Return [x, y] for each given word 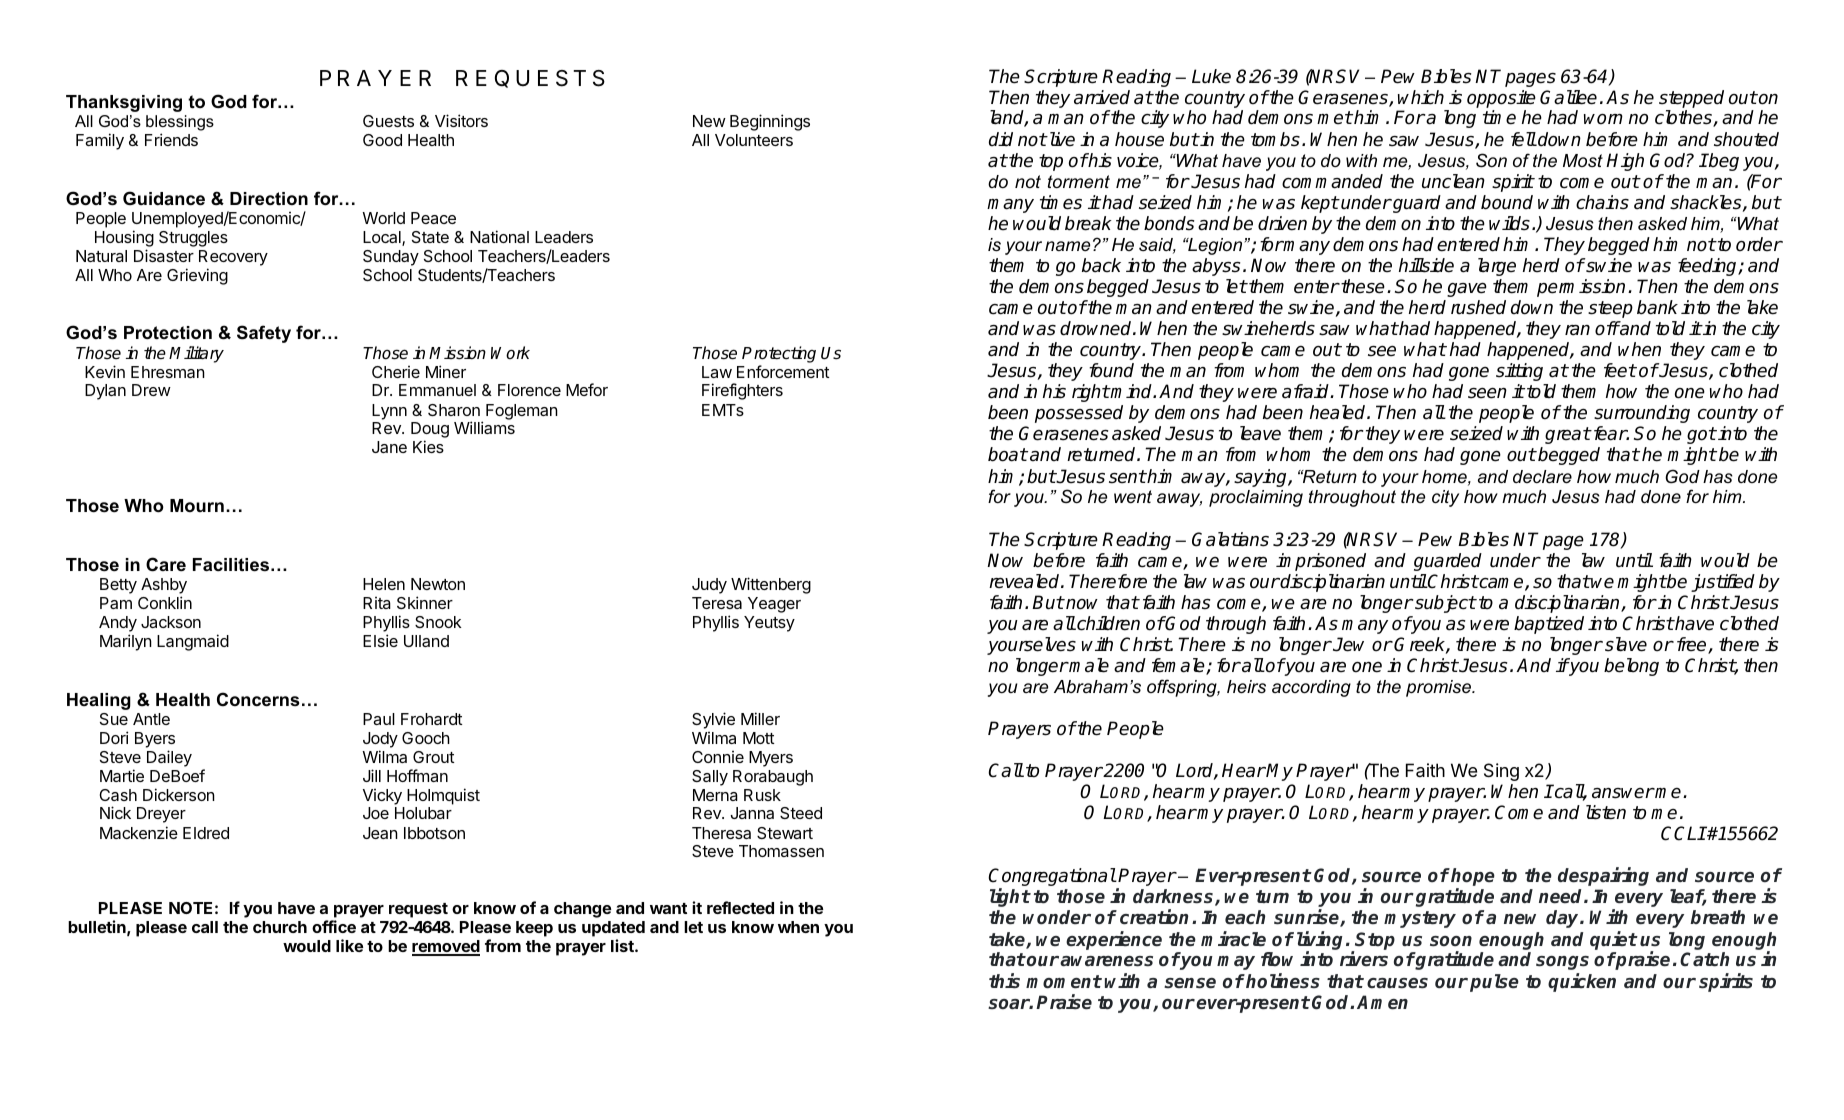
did [1001, 139]
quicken [1582, 982]
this [1004, 981]
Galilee [1568, 97]
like [349, 945]
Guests [388, 121]
